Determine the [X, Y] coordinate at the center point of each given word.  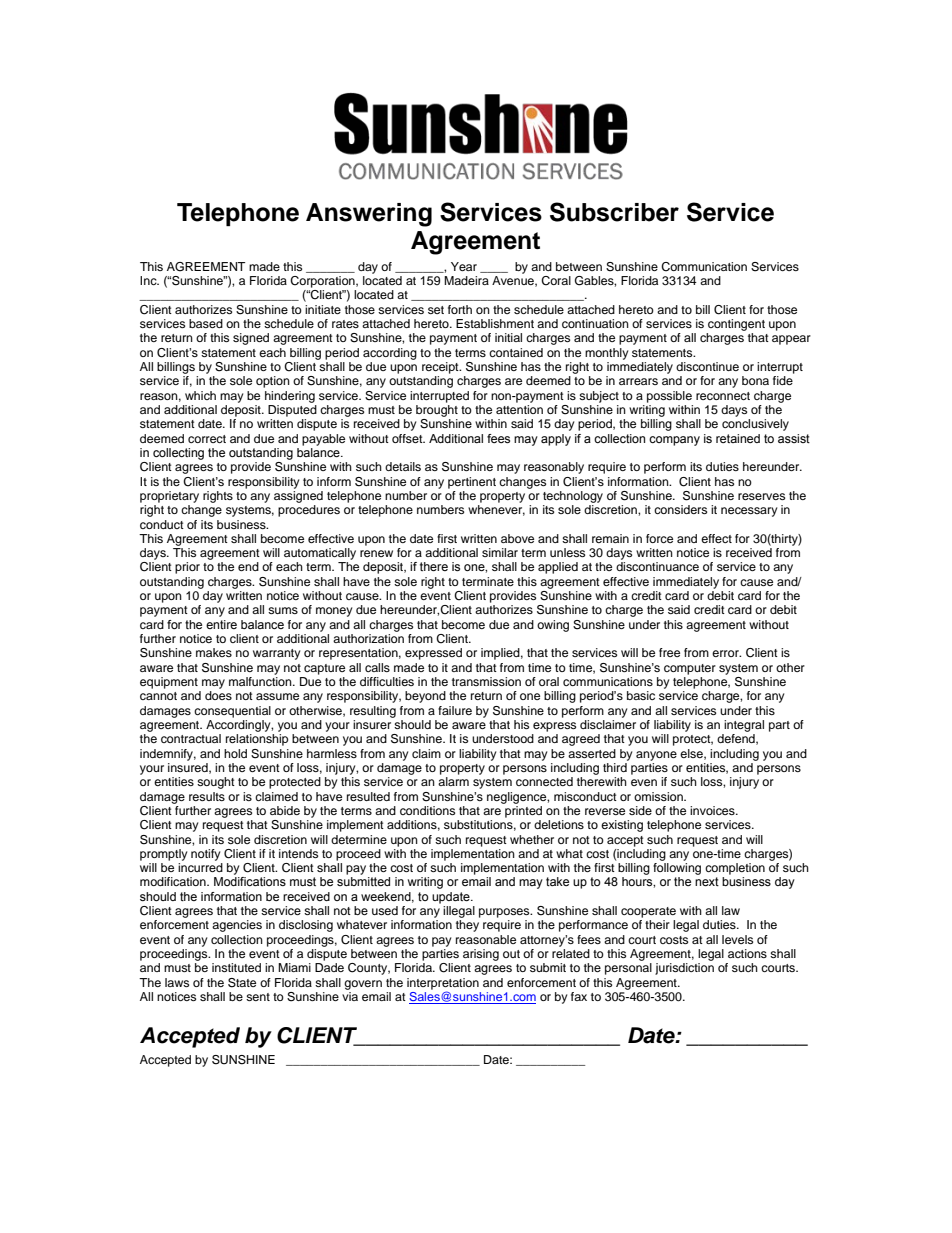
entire [221, 624]
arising [481, 955]
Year [464, 266]
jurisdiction [684, 969]
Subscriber [614, 212]
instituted [236, 967]
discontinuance [657, 566]
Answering [369, 215]
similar [500, 552]
